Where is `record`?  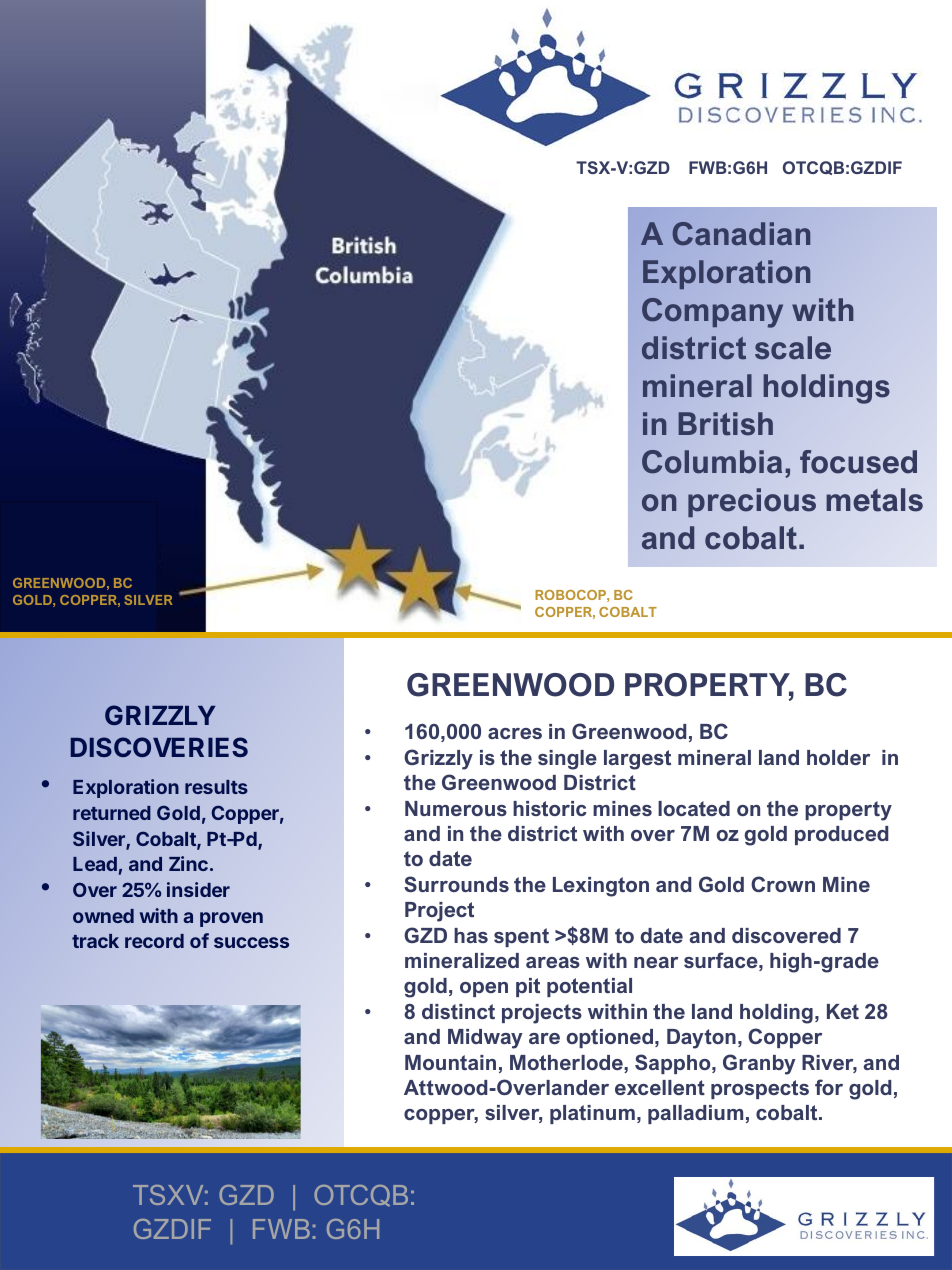
record is located at coordinates (154, 941).
